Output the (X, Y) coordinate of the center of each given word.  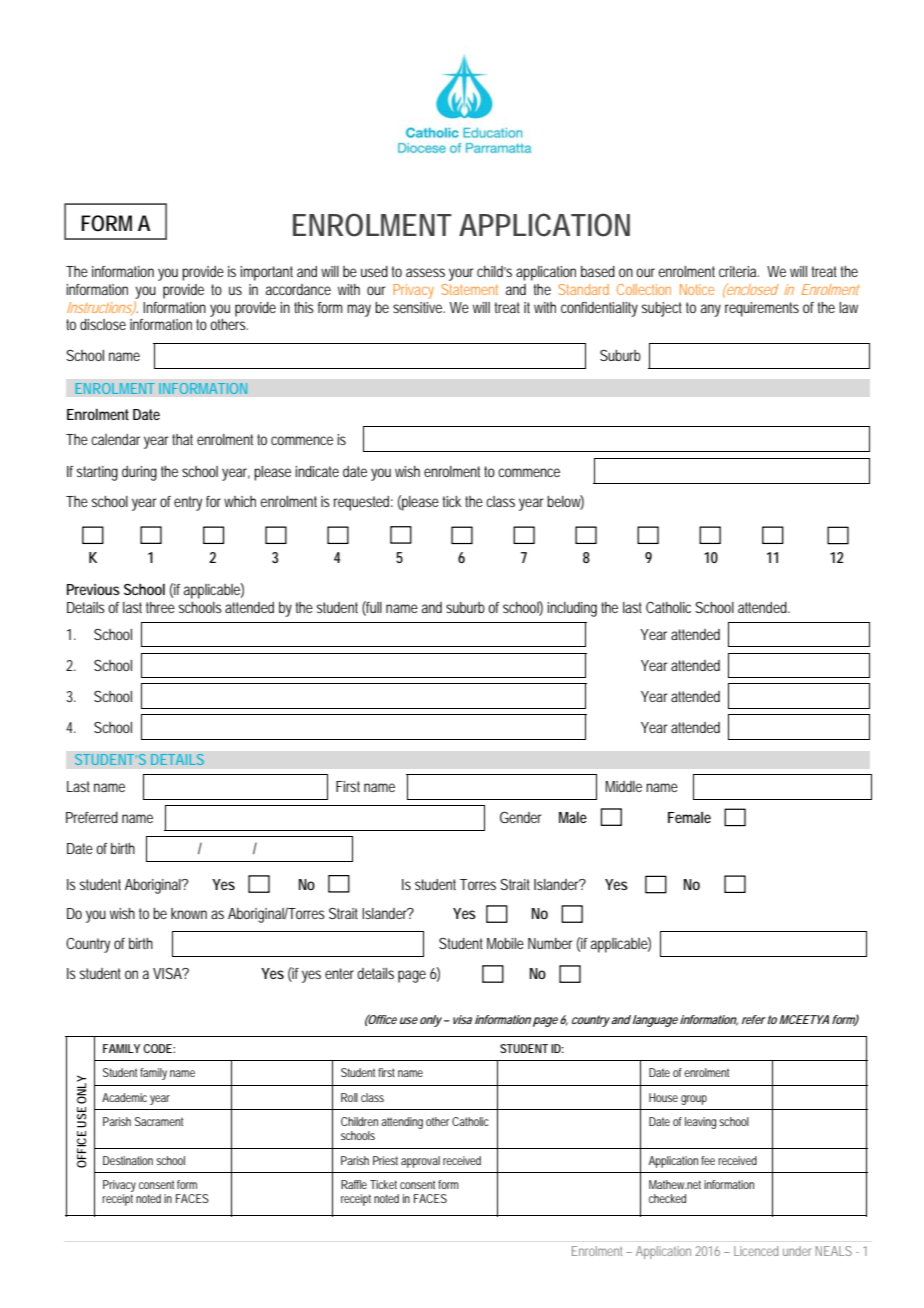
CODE (158, 1048)
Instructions (100, 308)
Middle (623, 786)
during (139, 473)
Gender (521, 817)
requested (363, 503)
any (711, 310)
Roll (349, 1097)
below (565, 502)
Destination (128, 1160)
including (572, 609)
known (189, 913)
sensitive (419, 307)
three (160, 607)
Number (550, 943)
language (655, 1021)
